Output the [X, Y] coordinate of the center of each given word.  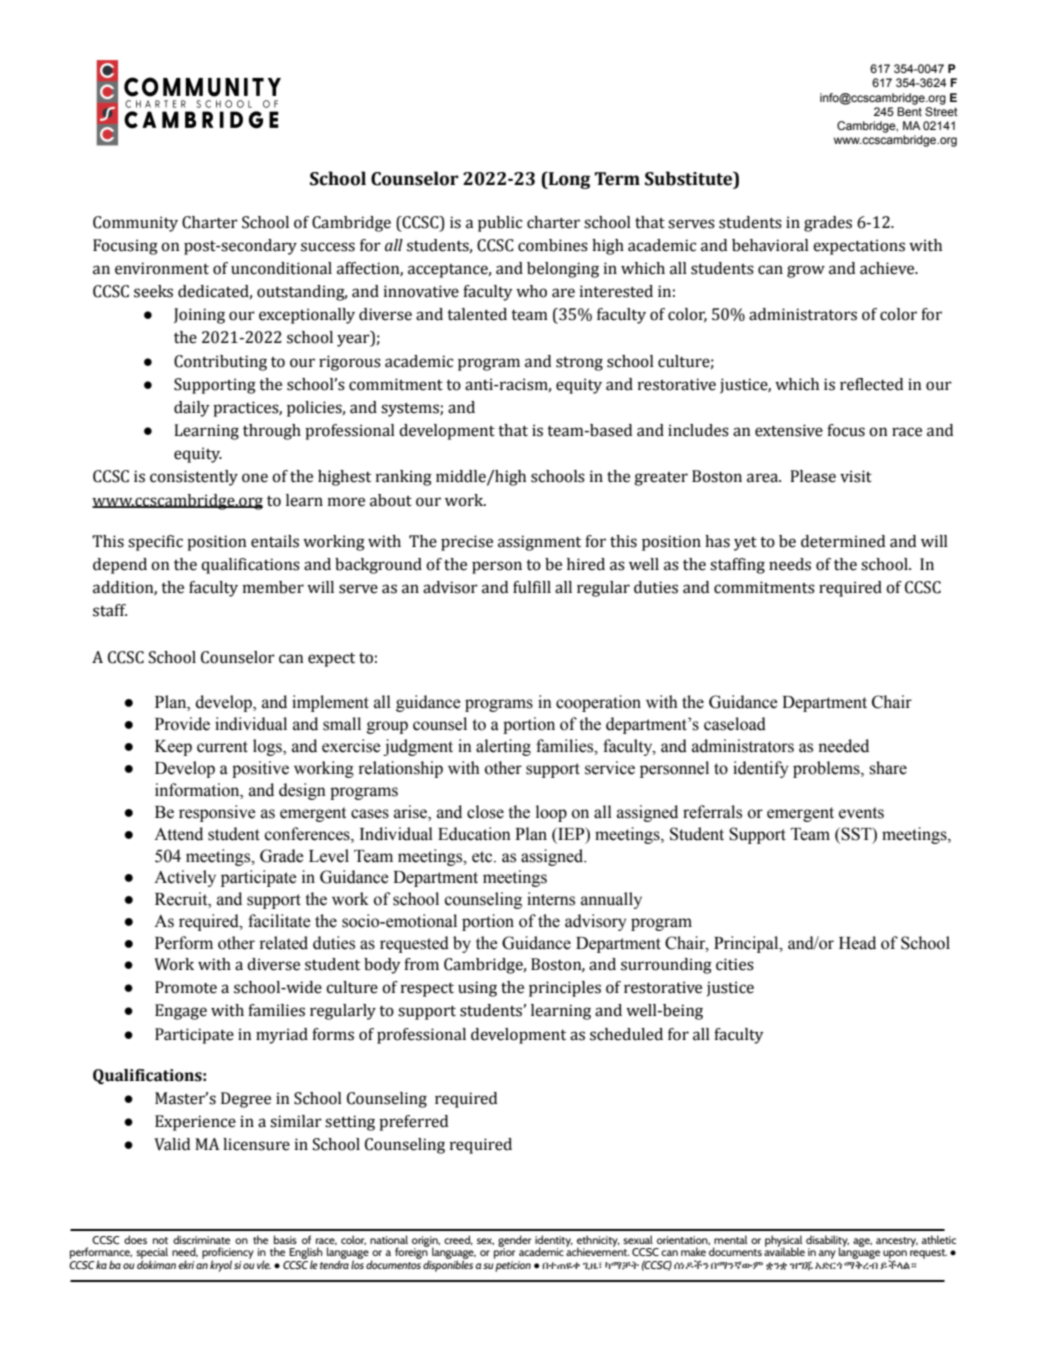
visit [856, 476]
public [500, 224]
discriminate [201, 1239]
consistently [194, 478]
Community [135, 224]
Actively [185, 878]
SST [856, 834]
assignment [539, 543]
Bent [909, 111]
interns [551, 899]
